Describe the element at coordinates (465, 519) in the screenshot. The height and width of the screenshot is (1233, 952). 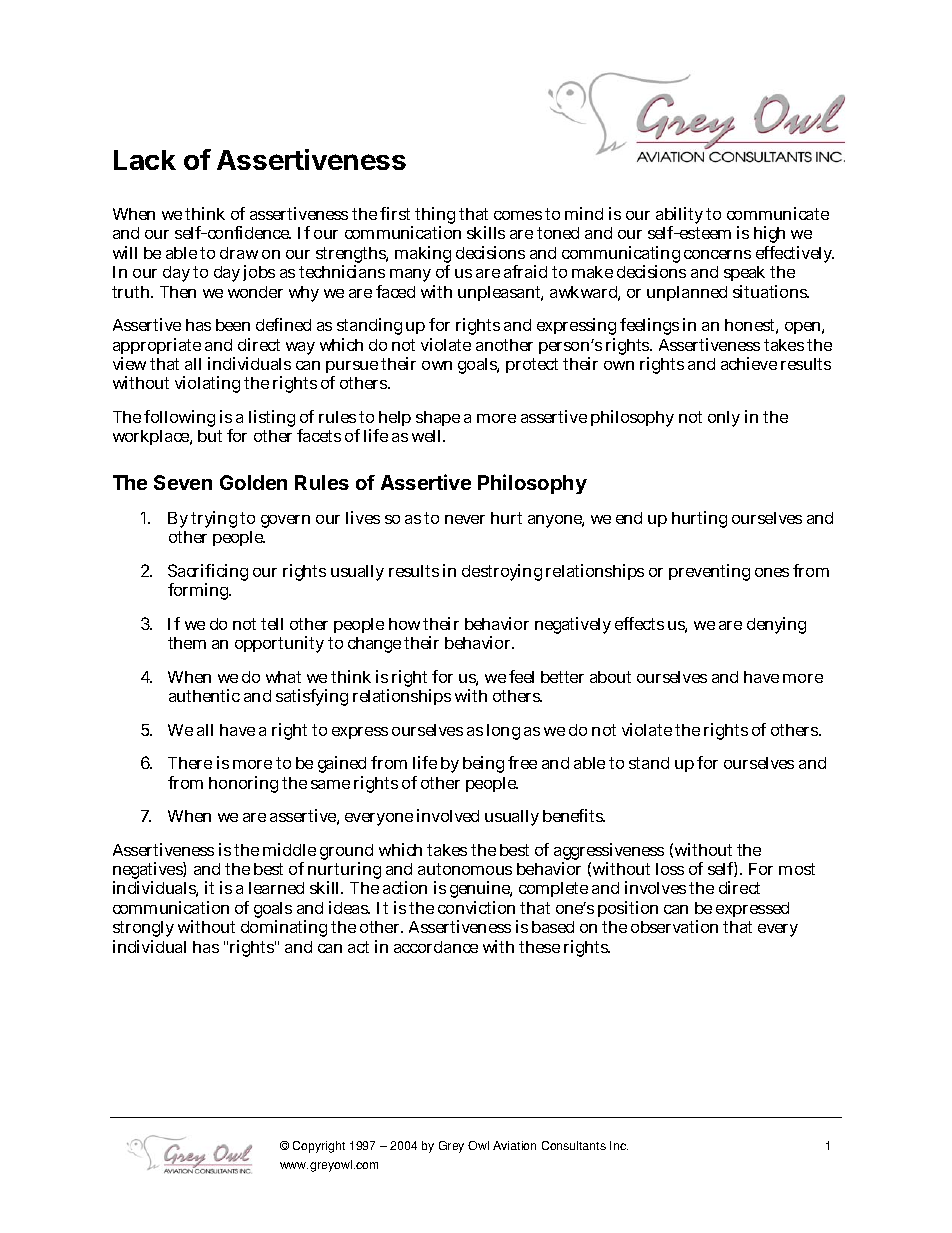
I see `never` at that location.
